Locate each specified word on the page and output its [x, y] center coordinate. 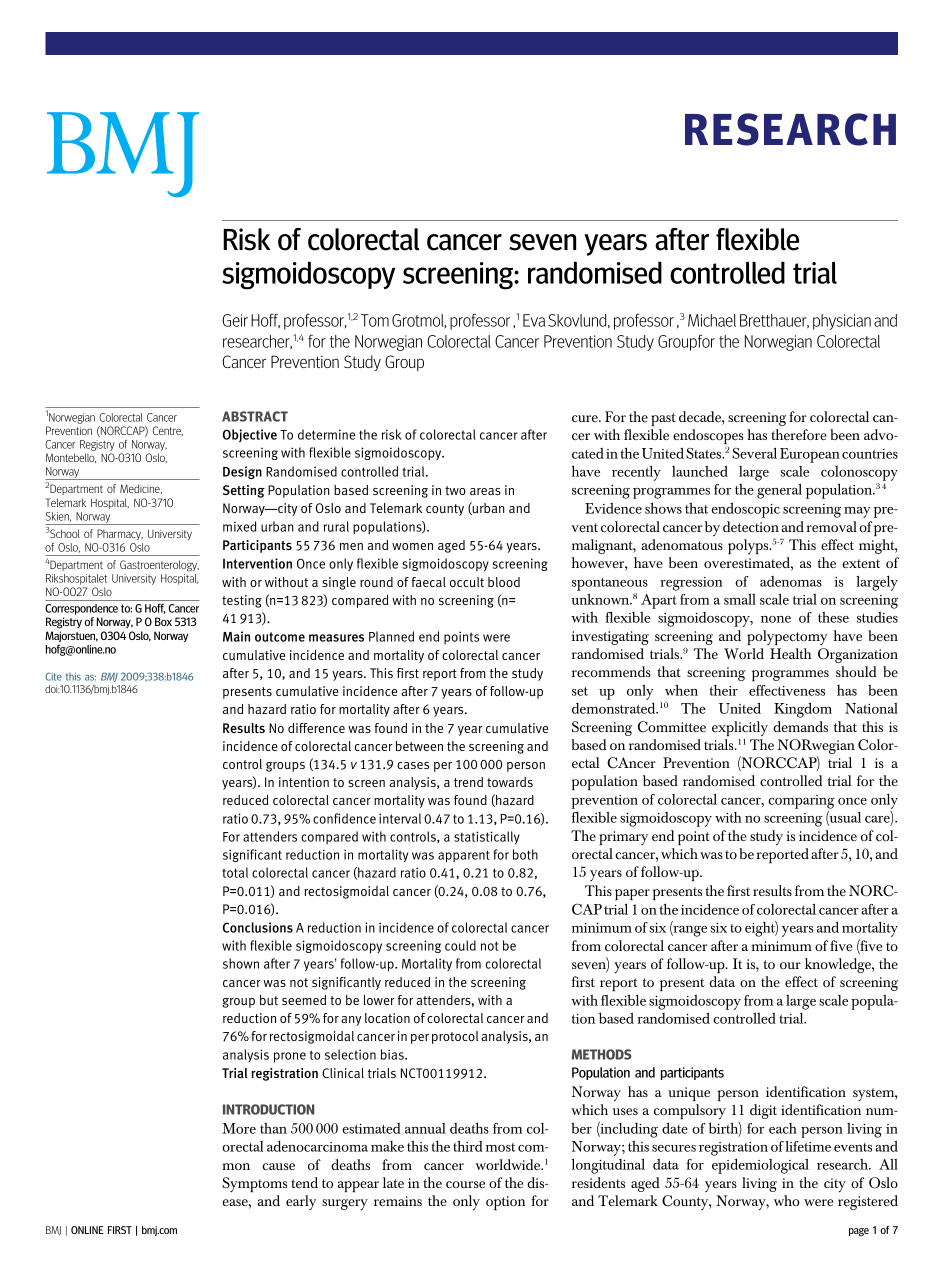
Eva [534, 320]
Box [163, 621]
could [460, 945]
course [465, 1184]
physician [842, 322]
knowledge [839, 965]
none [776, 619]
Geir [235, 320]
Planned [391, 636]
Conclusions [258, 927]
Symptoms [254, 1184]
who [787, 1200]
